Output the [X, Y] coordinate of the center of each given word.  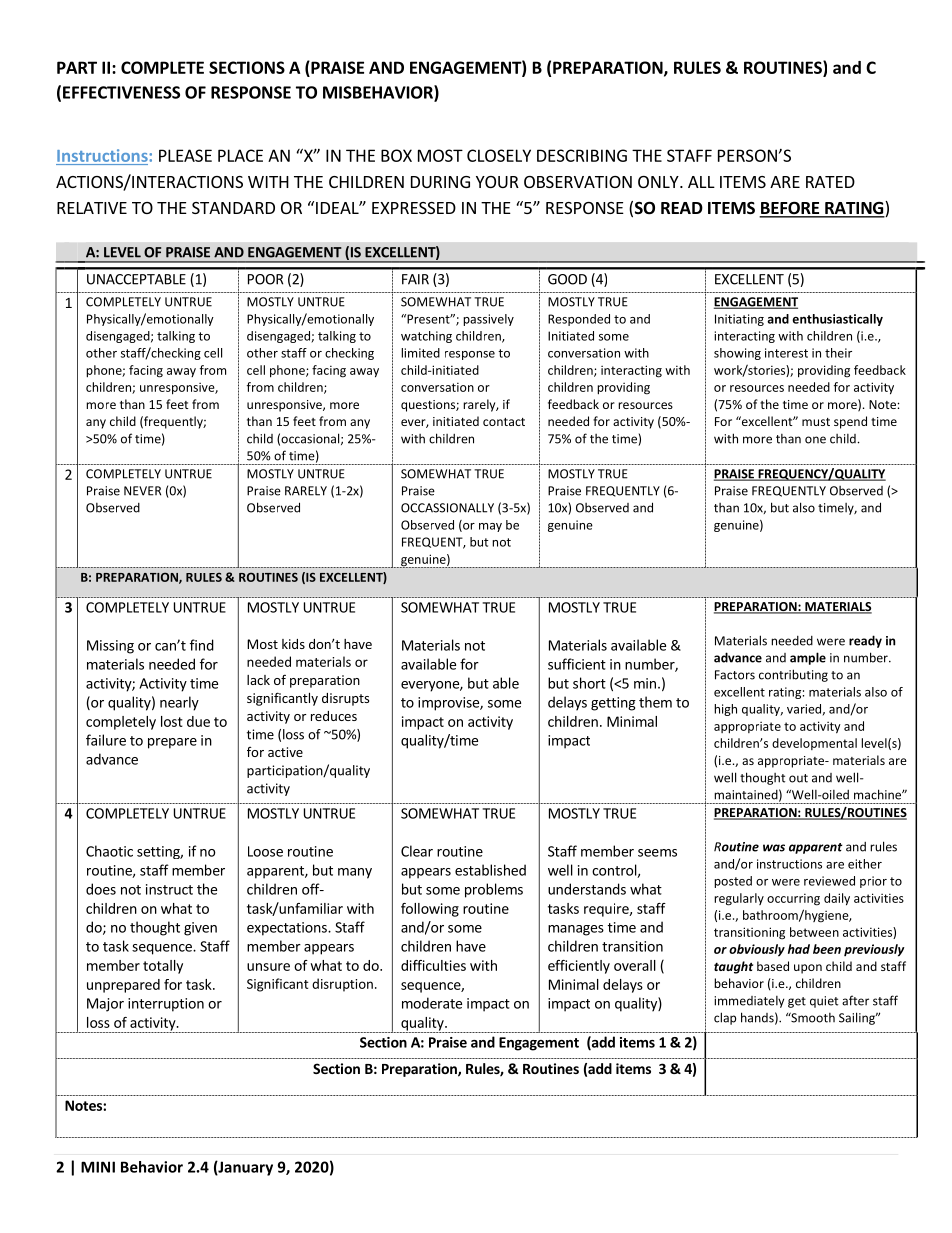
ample [808, 658]
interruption [166, 1005]
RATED [830, 182]
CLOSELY [499, 155]
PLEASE [185, 155]
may [490, 527]
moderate [432, 1003]
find [202, 645]
